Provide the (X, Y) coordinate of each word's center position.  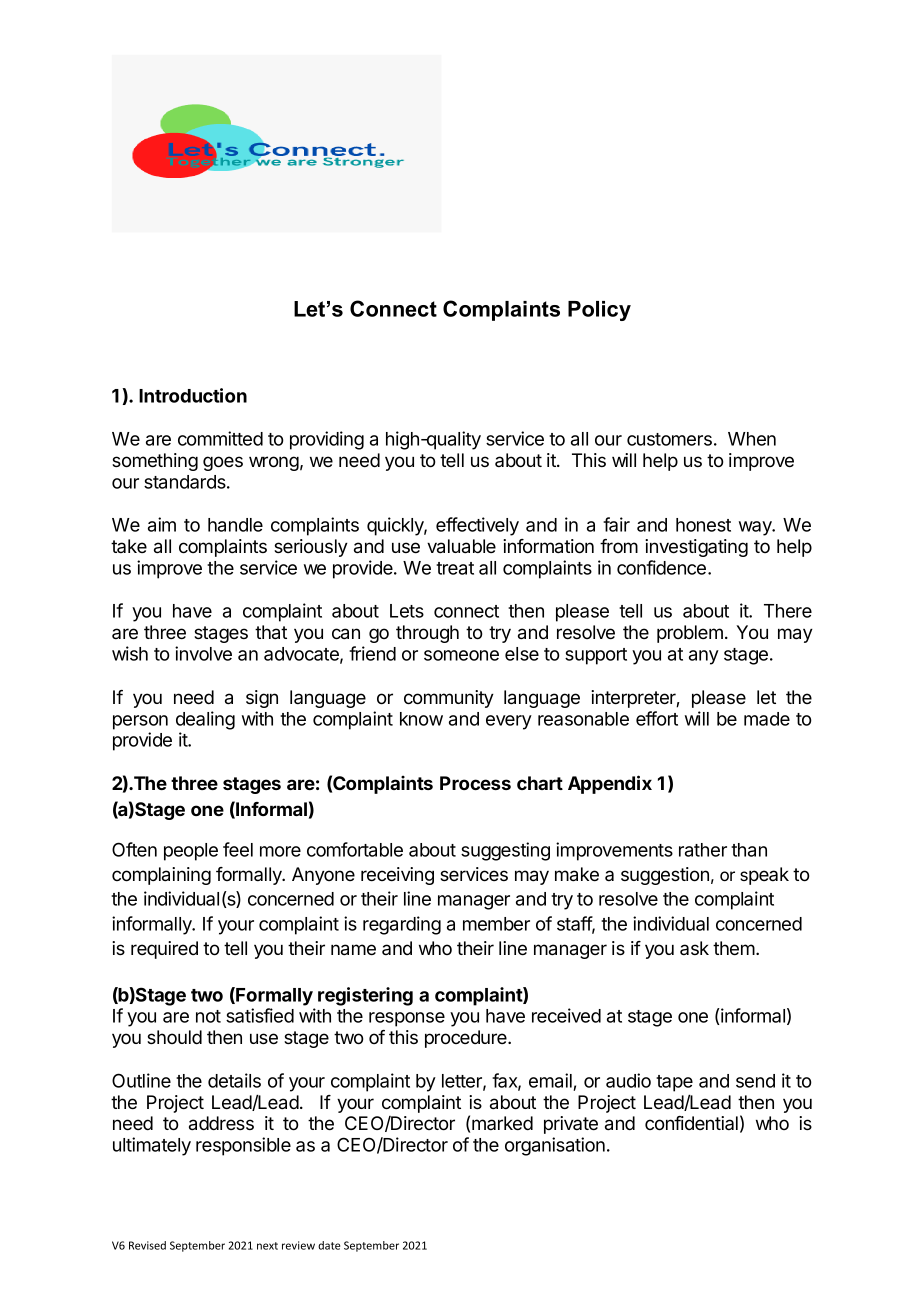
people (191, 852)
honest (703, 525)
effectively (477, 526)
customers (669, 439)
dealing (205, 720)
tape (674, 1083)
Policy (599, 311)
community (449, 699)
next (267, 1246)
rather (703, 850)
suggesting (505, 851)
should (174, 1037)
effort (657, 718)
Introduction (193, 395)
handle (235, 525)
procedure (467, 1039)
